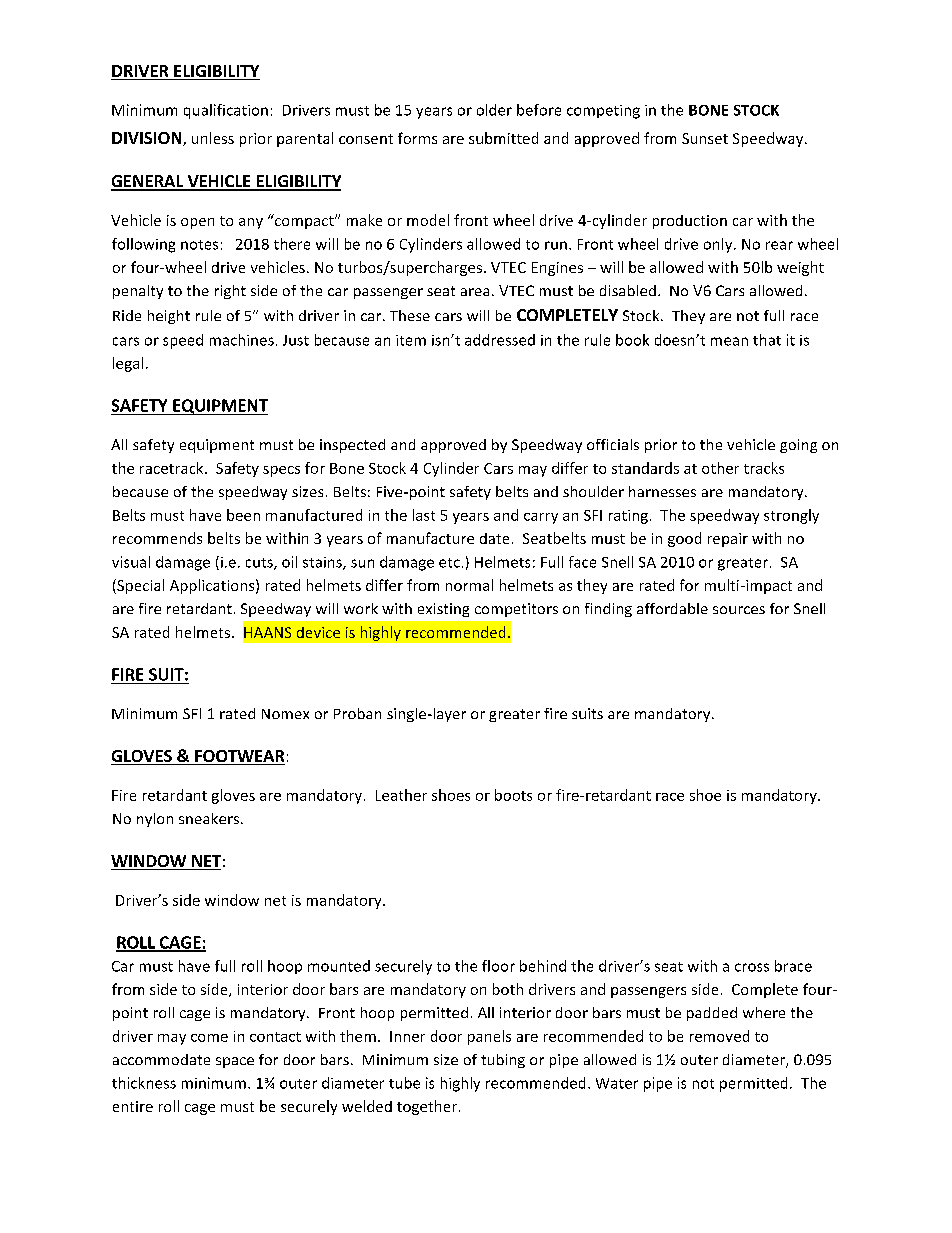 The image size is (952, 1233). What do you see at coordinates (209, 818) in the screenshot?
I see `sneakers` at bounding box center [209, 818].
